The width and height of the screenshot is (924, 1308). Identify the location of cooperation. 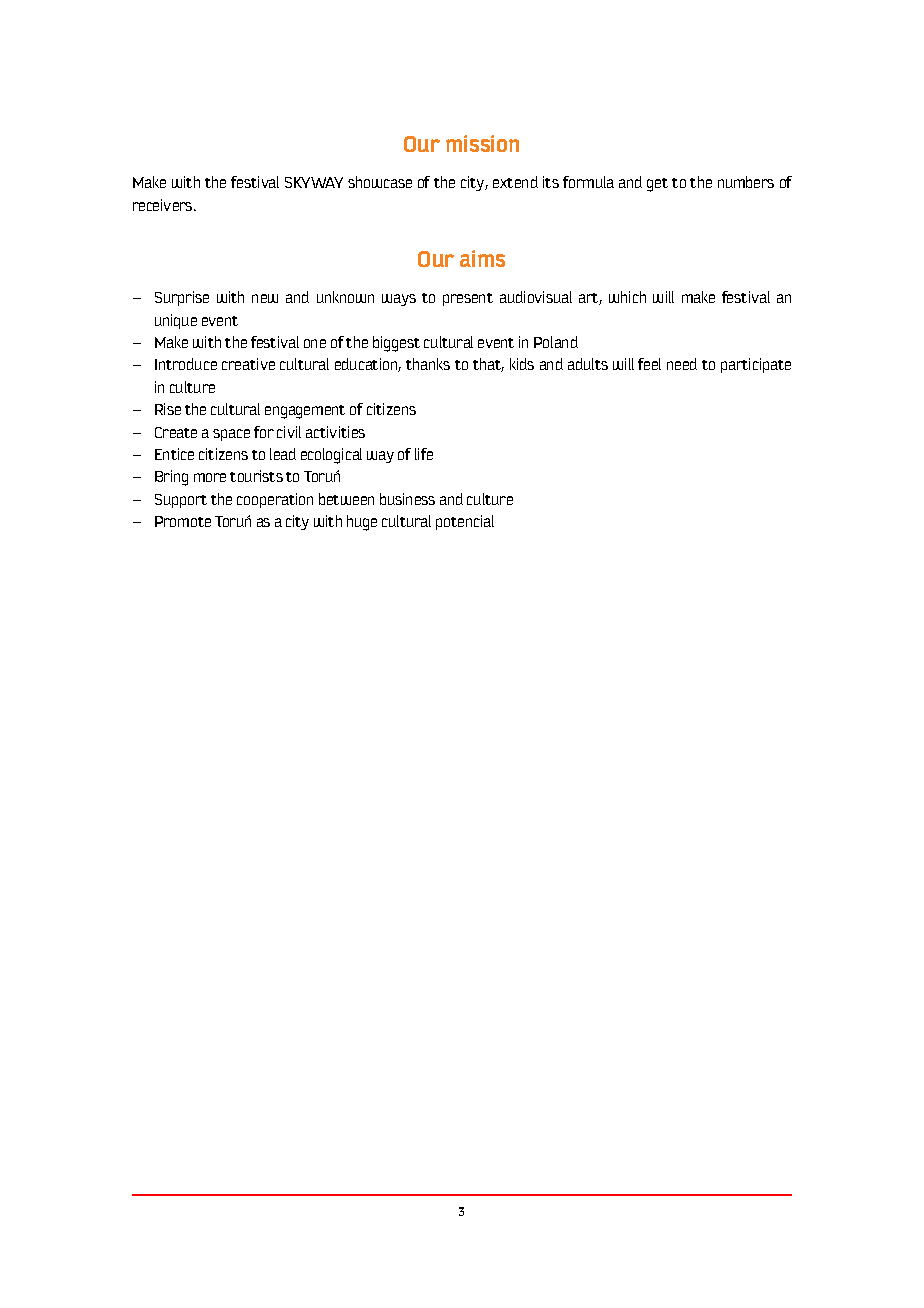
(275, 500).
